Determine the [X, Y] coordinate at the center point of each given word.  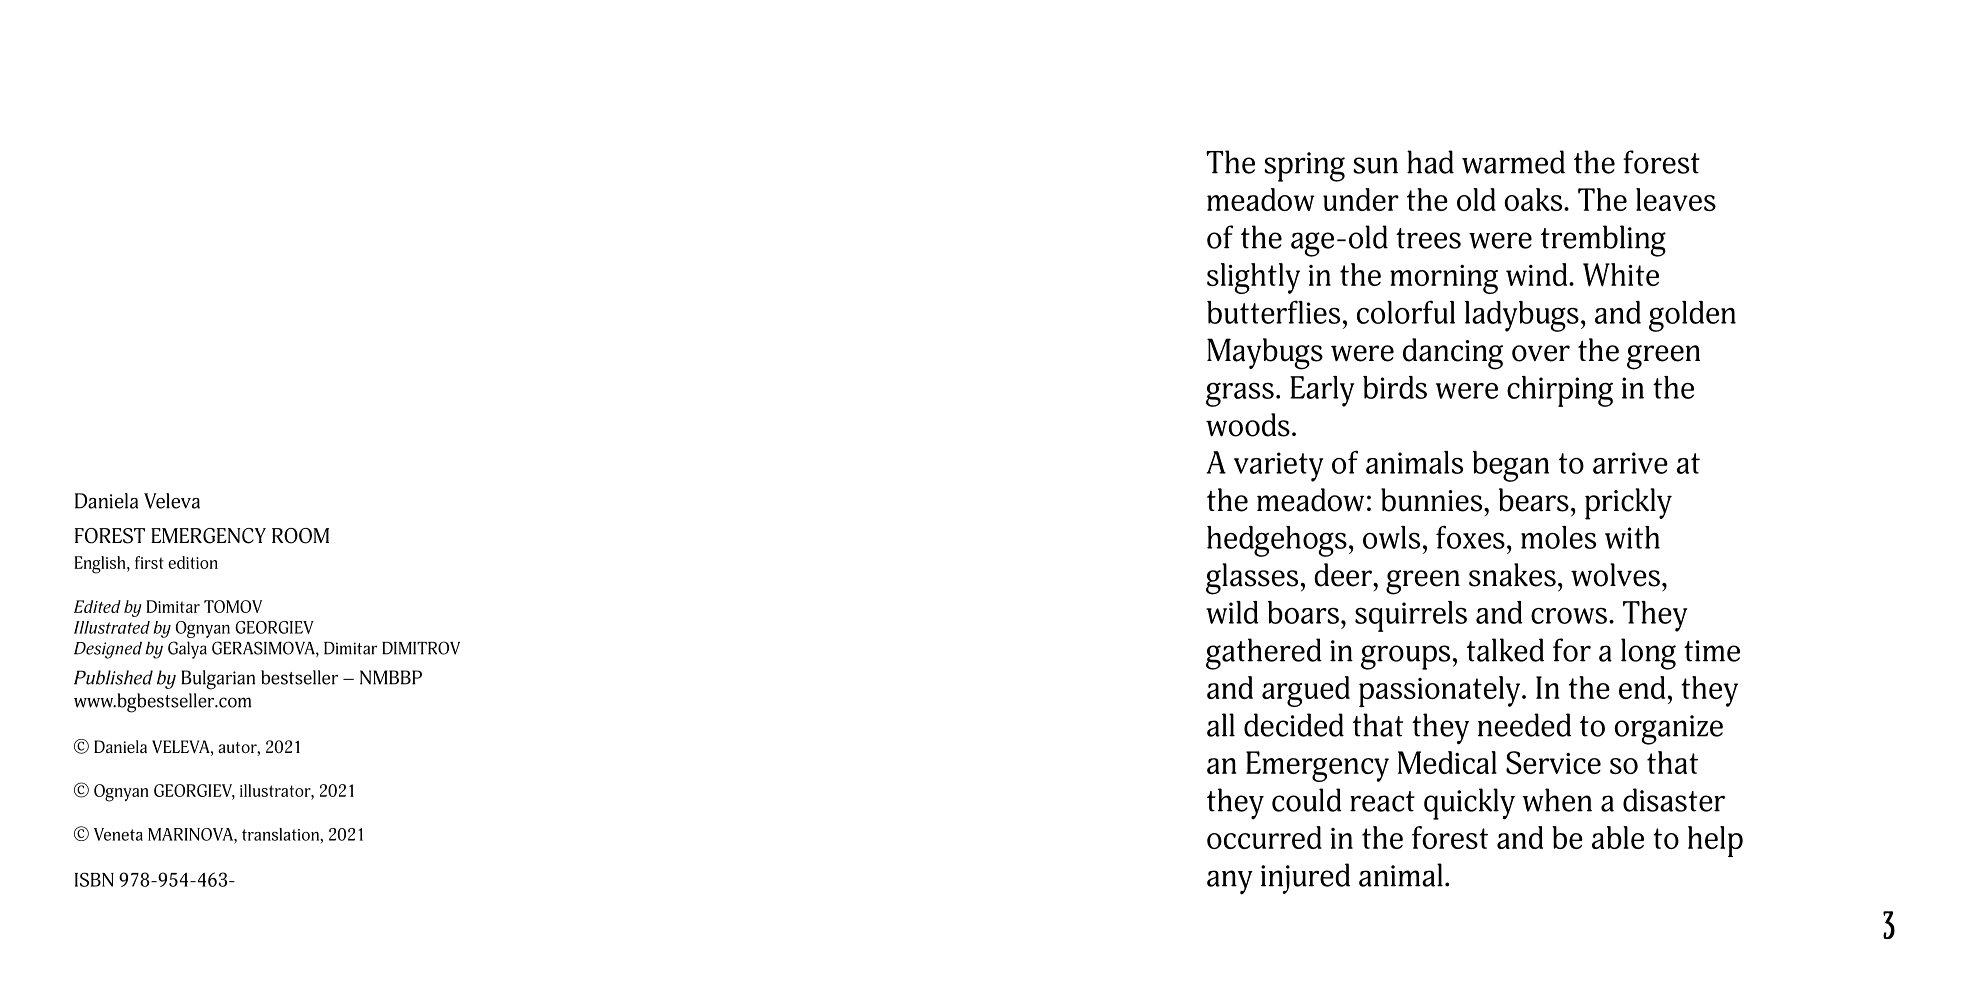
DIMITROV [421, 648]
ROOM [300, 536]
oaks [1534, 199]
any [1230, 882]
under [1361, 199]
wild [1232, 612]
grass [1240, 394]
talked [1505, 650]
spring [1304, 167]
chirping [1560, 391]
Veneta [118, 834]
